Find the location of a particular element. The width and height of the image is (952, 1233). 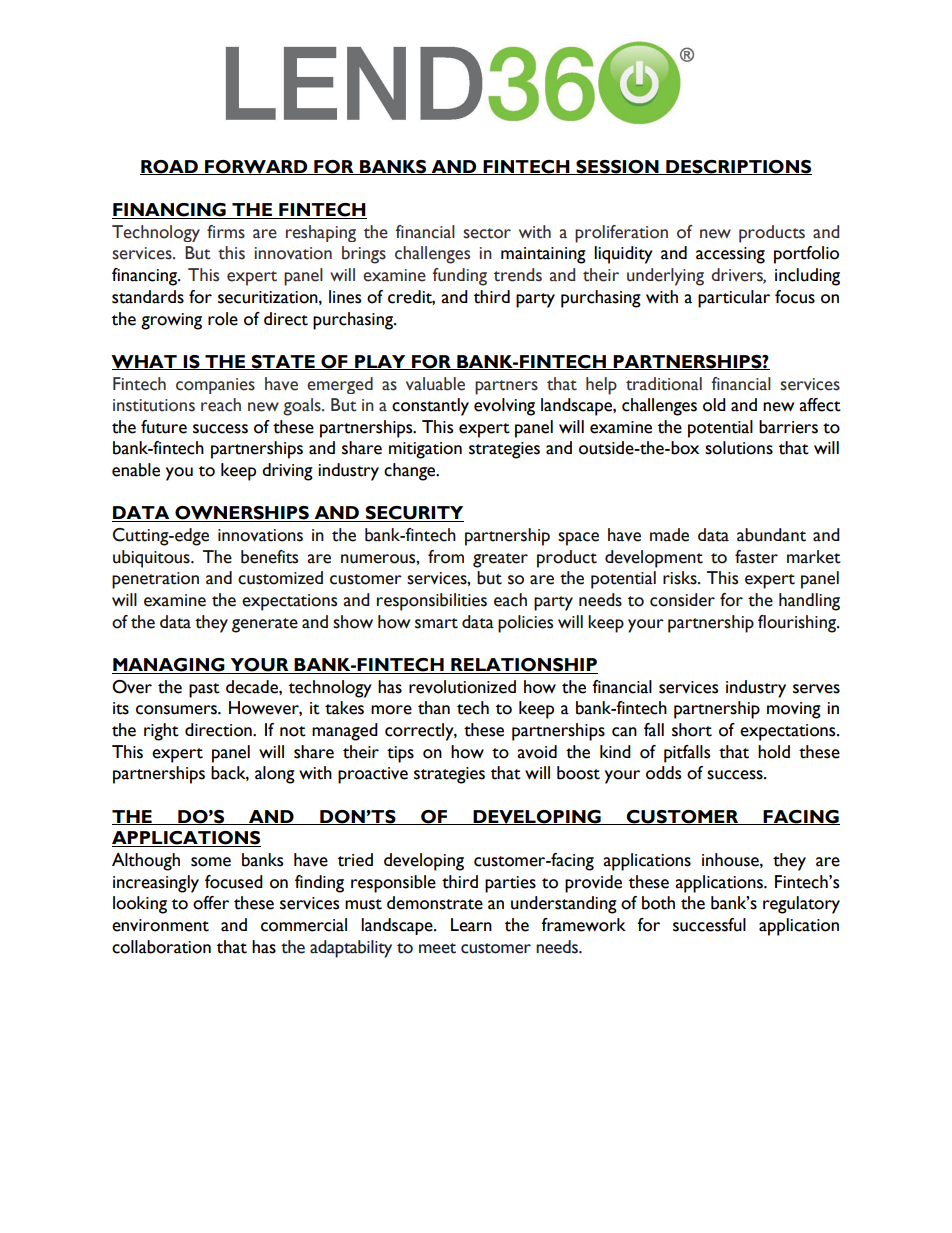

offer is located at coordinates (211, 903).
